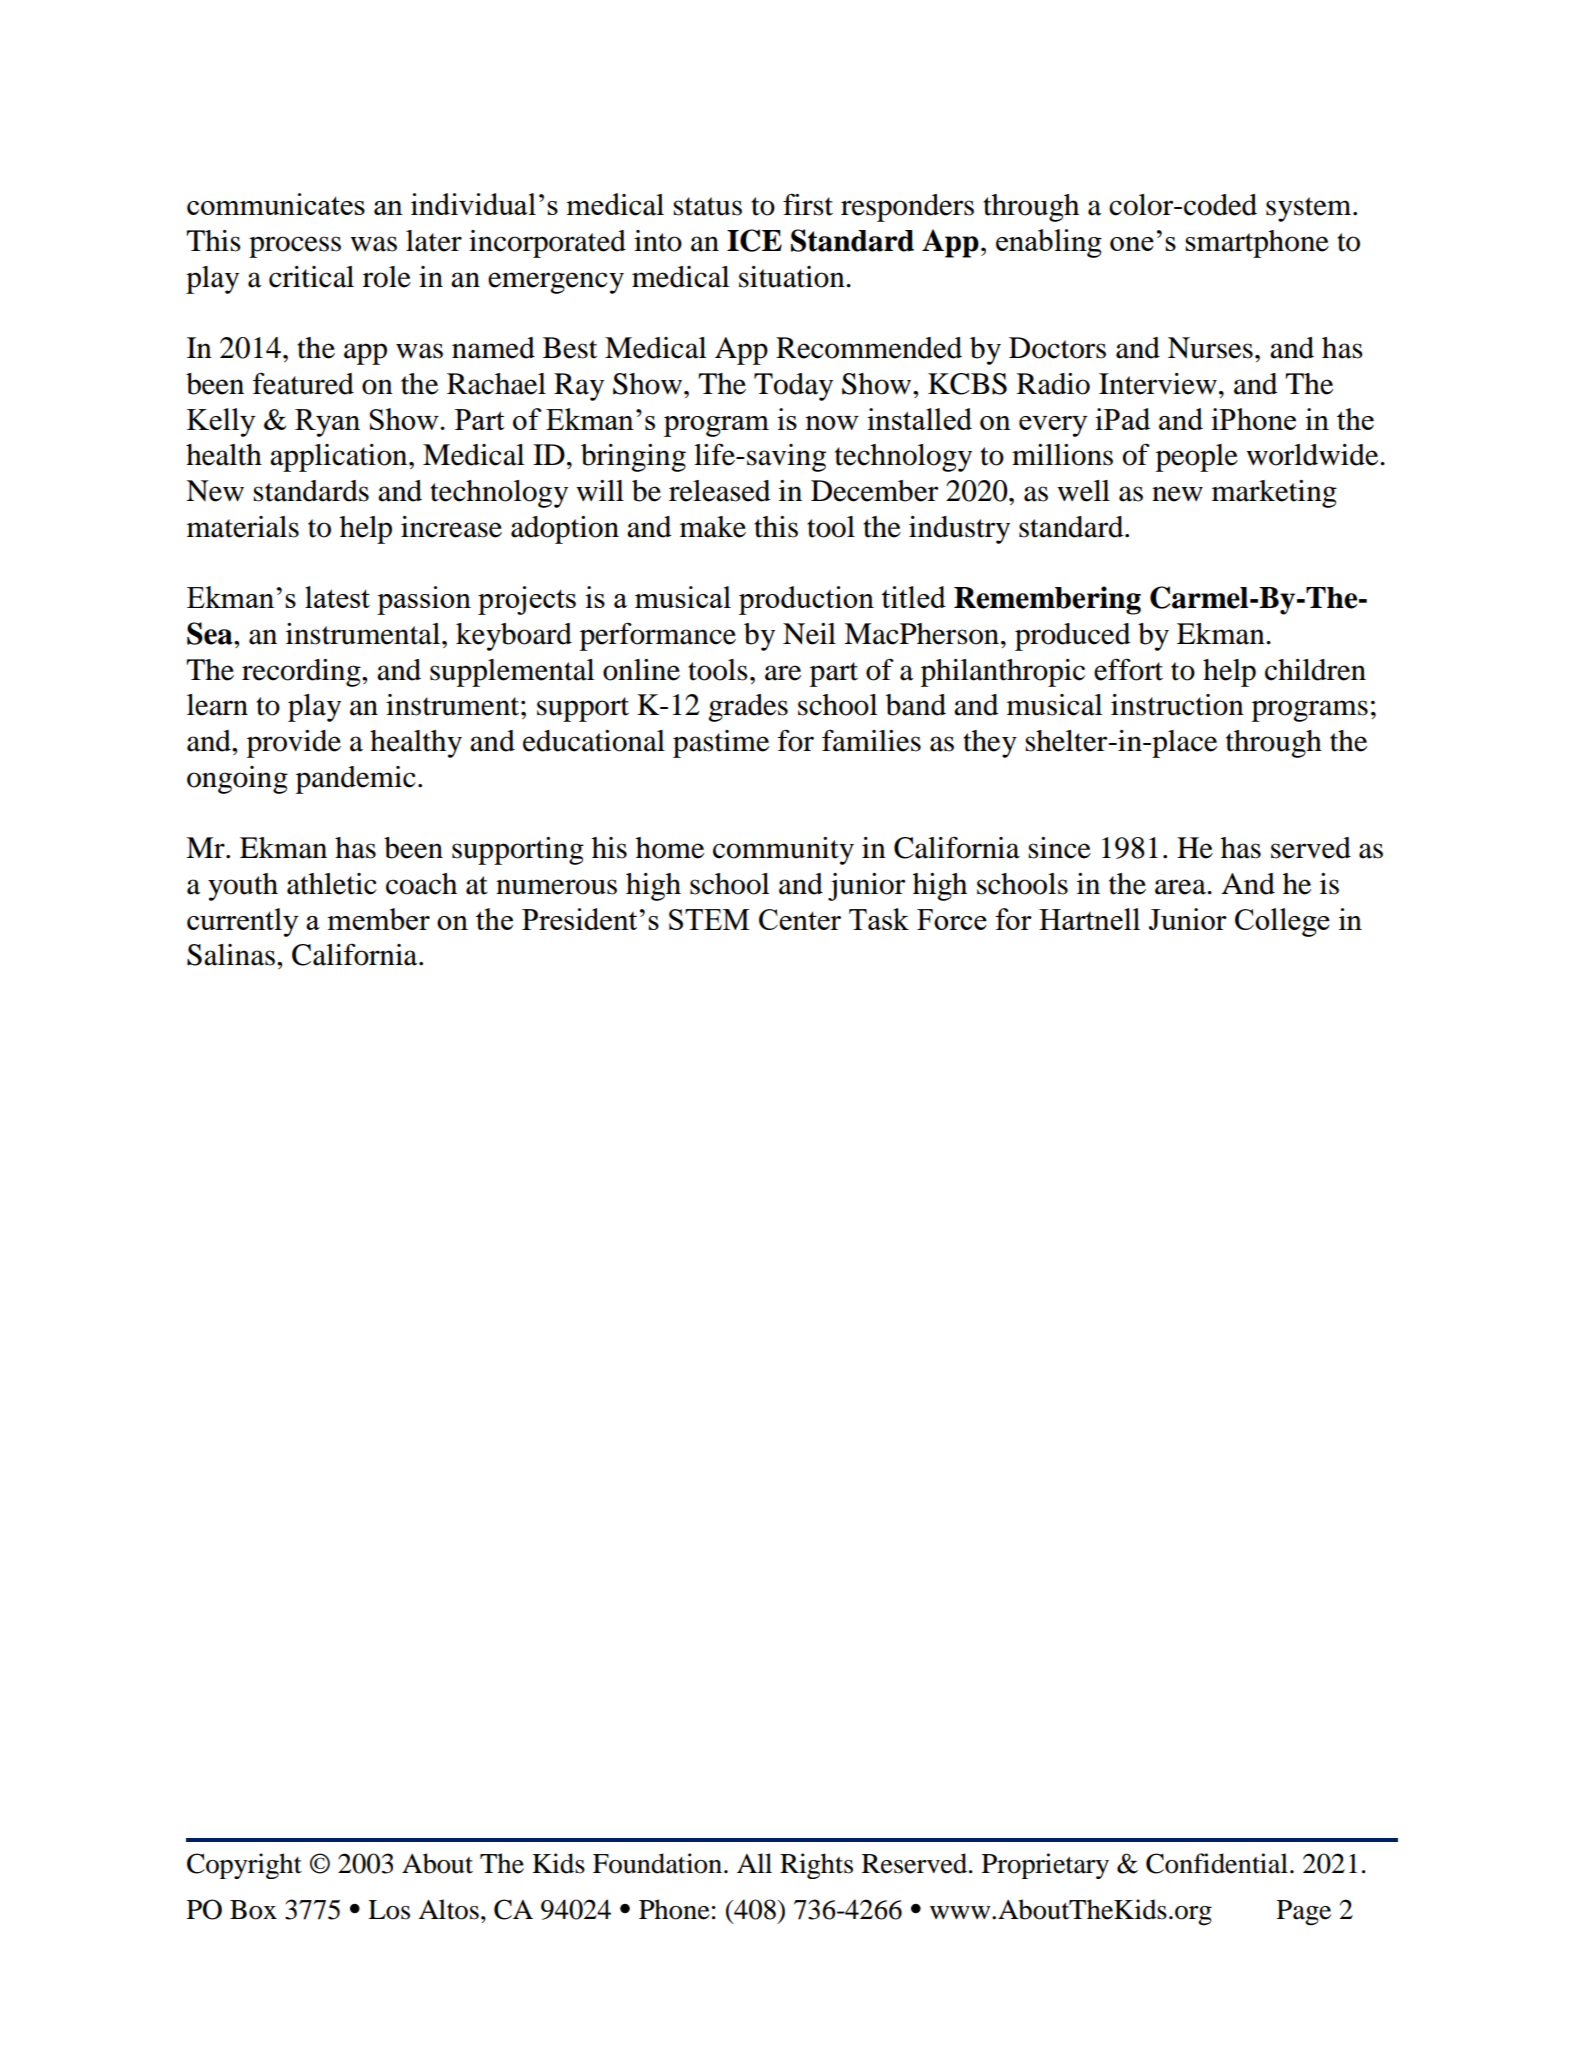  I want to click on Confidential, so click(1217, 1863).
